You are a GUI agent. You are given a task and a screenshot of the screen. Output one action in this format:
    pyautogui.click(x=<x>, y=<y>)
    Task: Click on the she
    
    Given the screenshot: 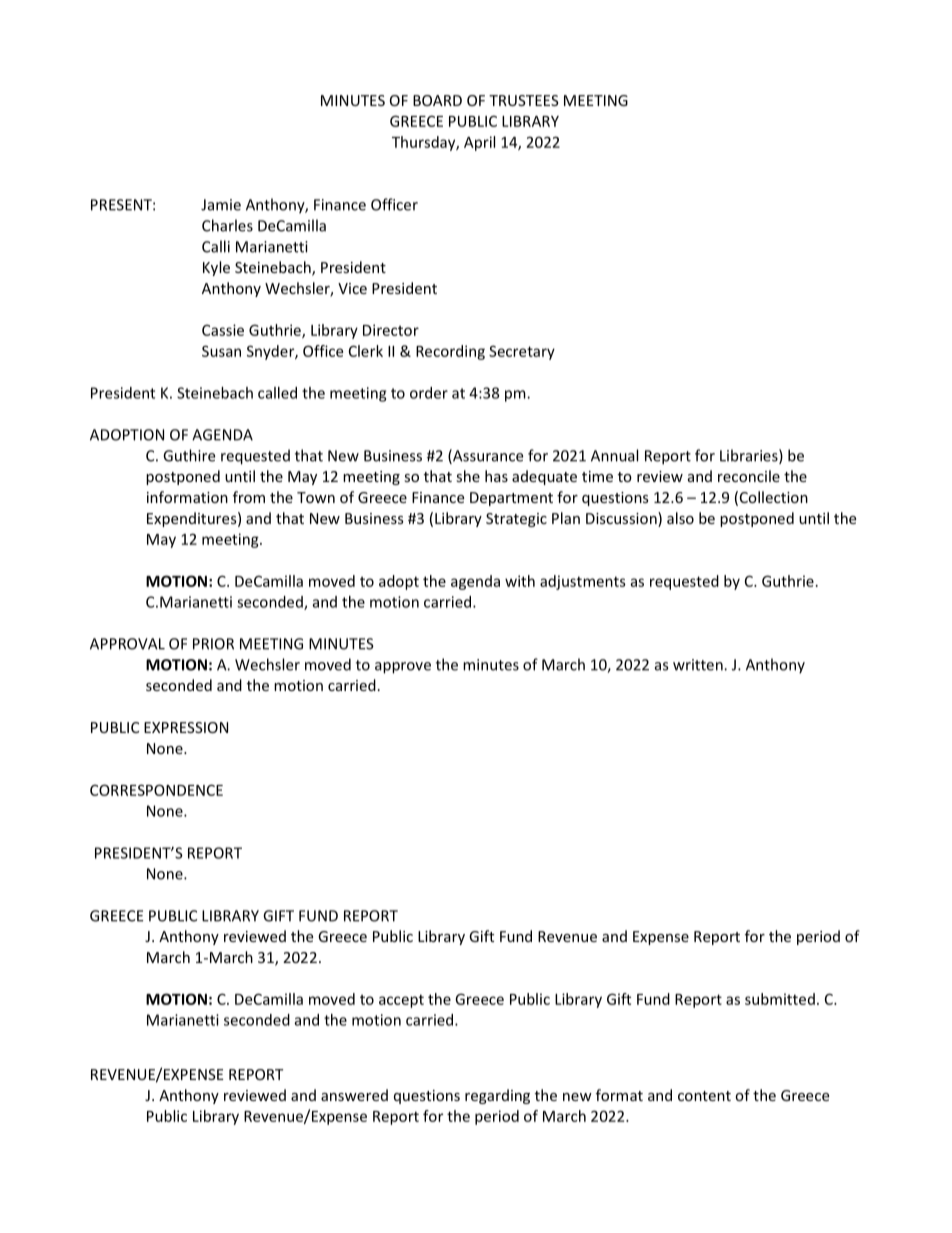 What is the action you would take?
    pyautogui.click(x=468, y=476)
